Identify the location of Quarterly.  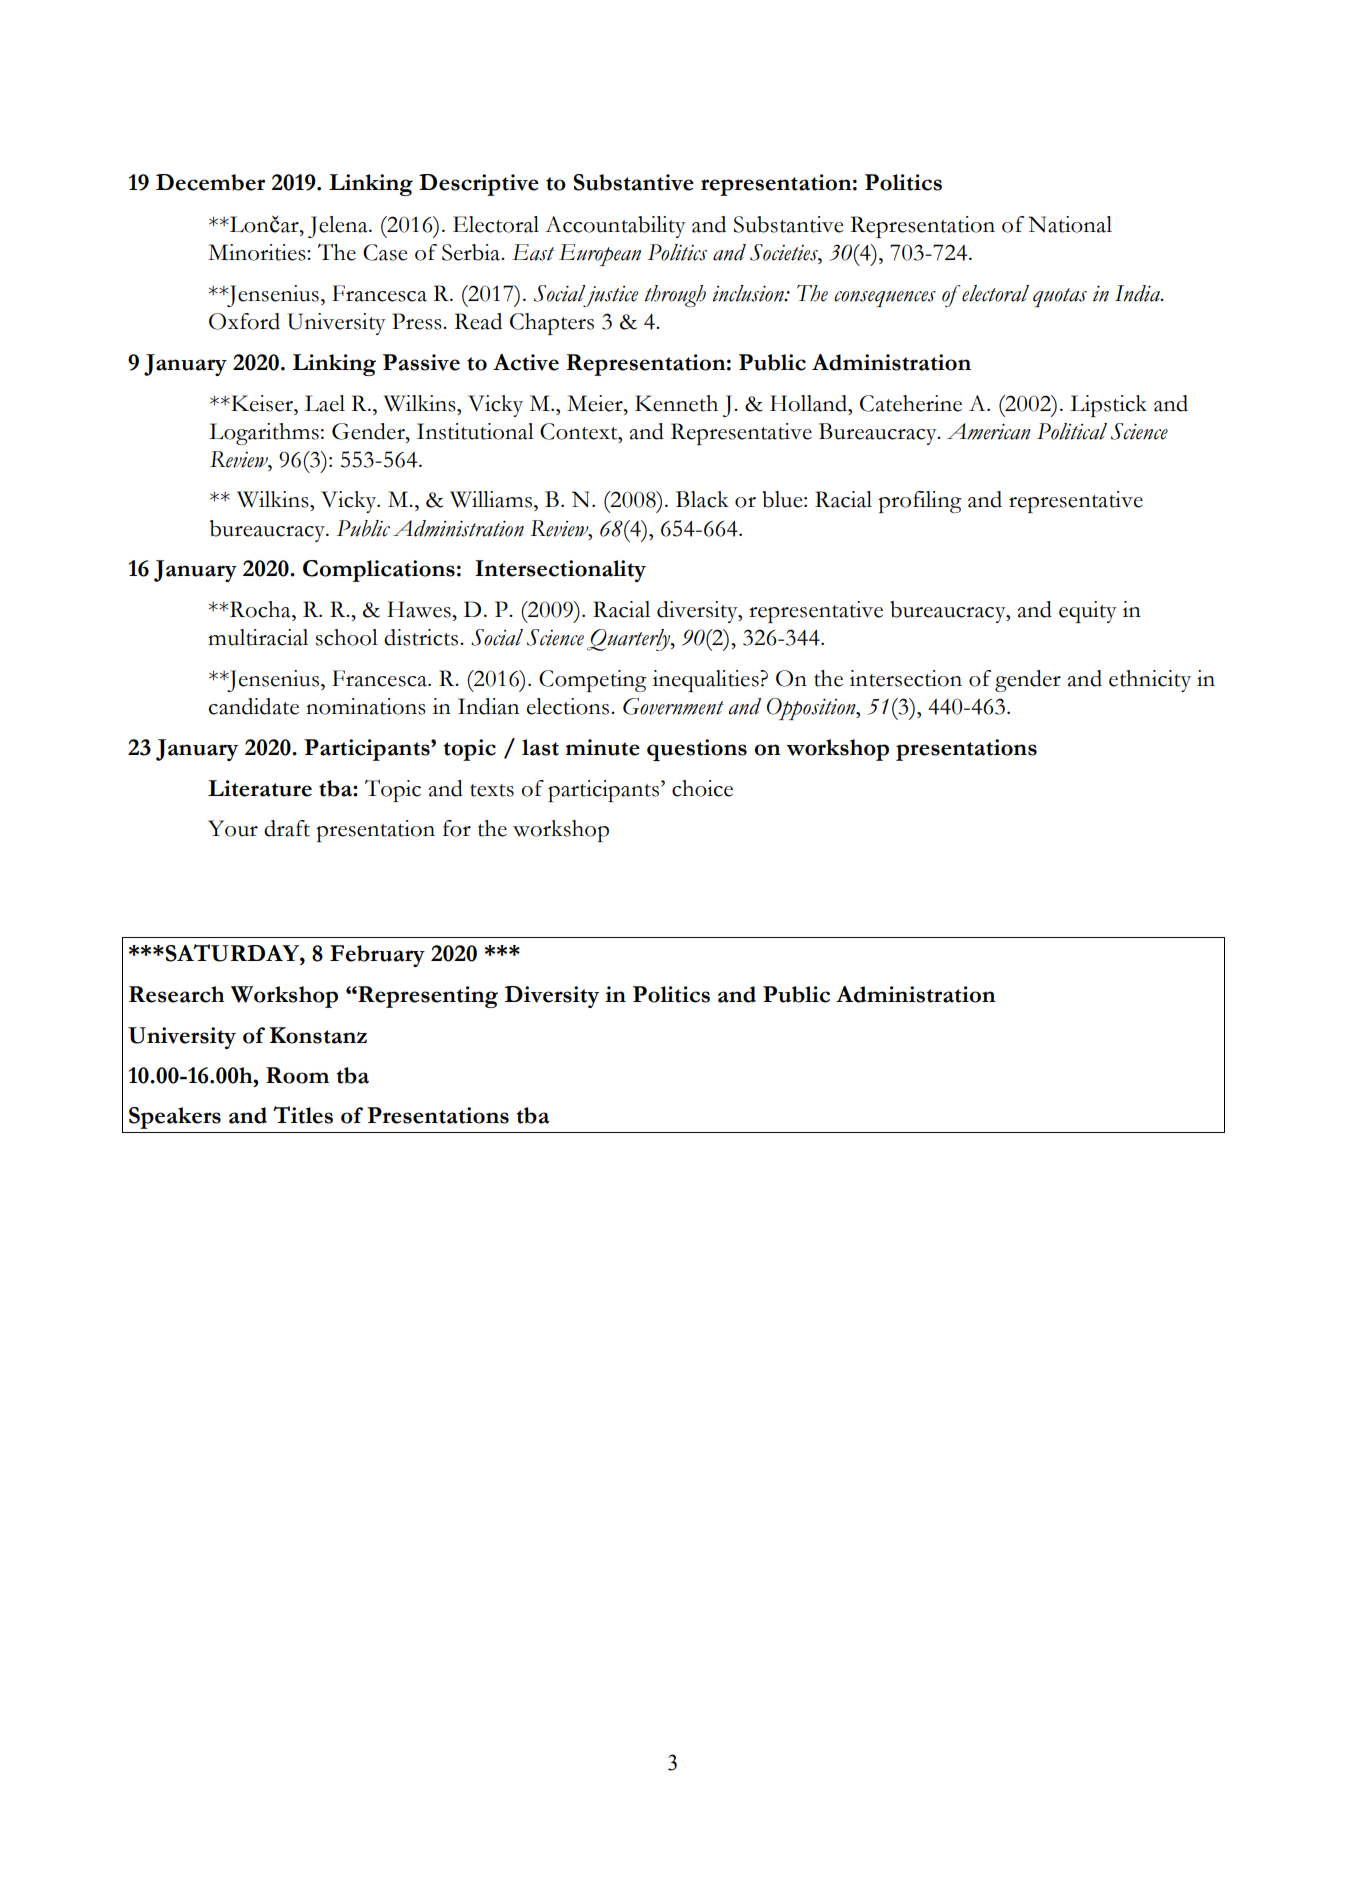
(629, 640).
